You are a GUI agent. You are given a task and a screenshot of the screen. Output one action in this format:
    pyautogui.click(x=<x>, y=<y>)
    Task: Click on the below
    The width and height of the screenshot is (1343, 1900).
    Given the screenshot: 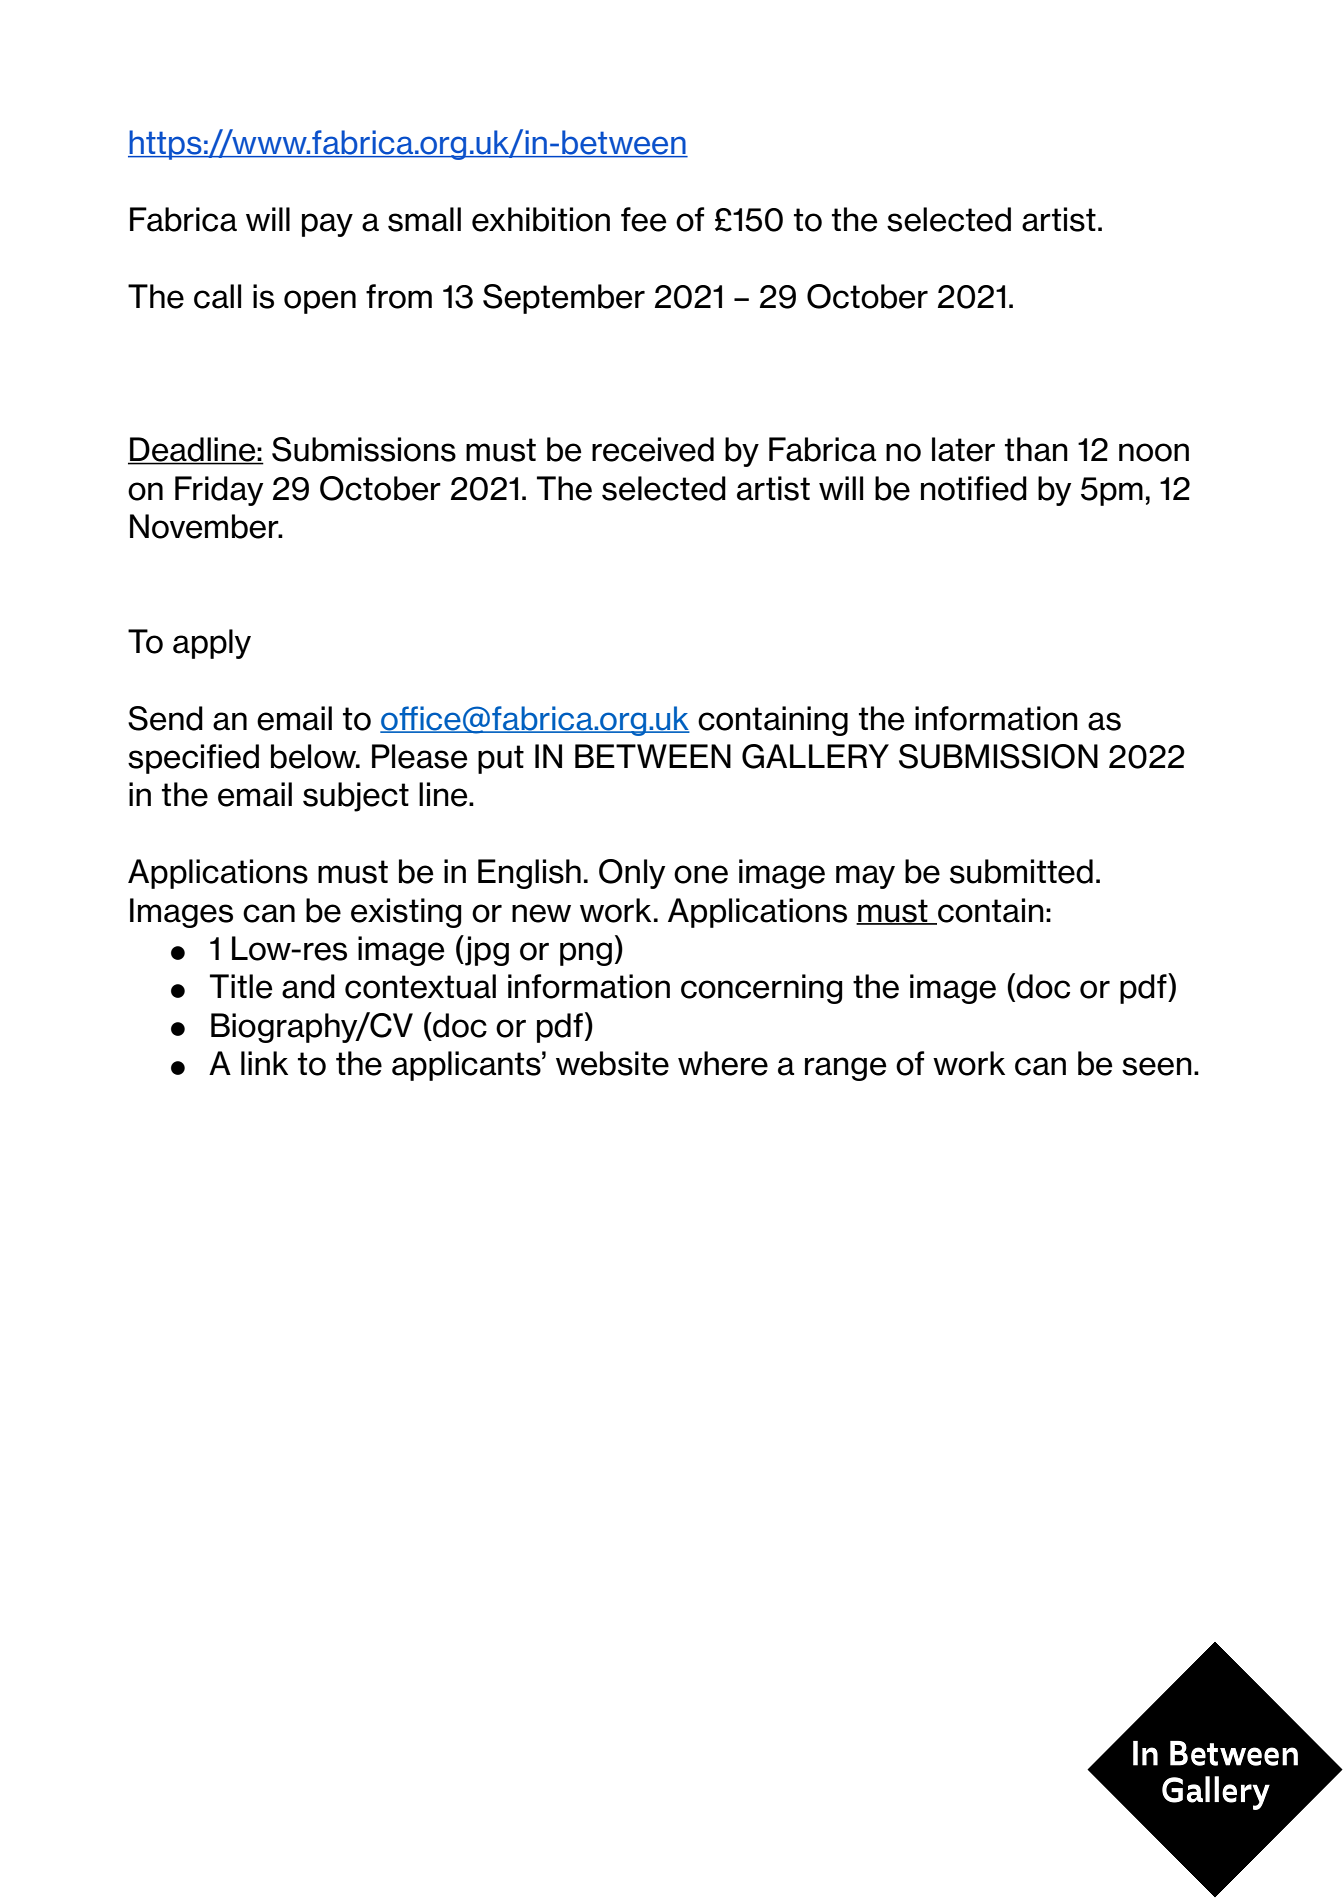 What is the action you would take?
    pyautogui.click(x=315, y=756)
